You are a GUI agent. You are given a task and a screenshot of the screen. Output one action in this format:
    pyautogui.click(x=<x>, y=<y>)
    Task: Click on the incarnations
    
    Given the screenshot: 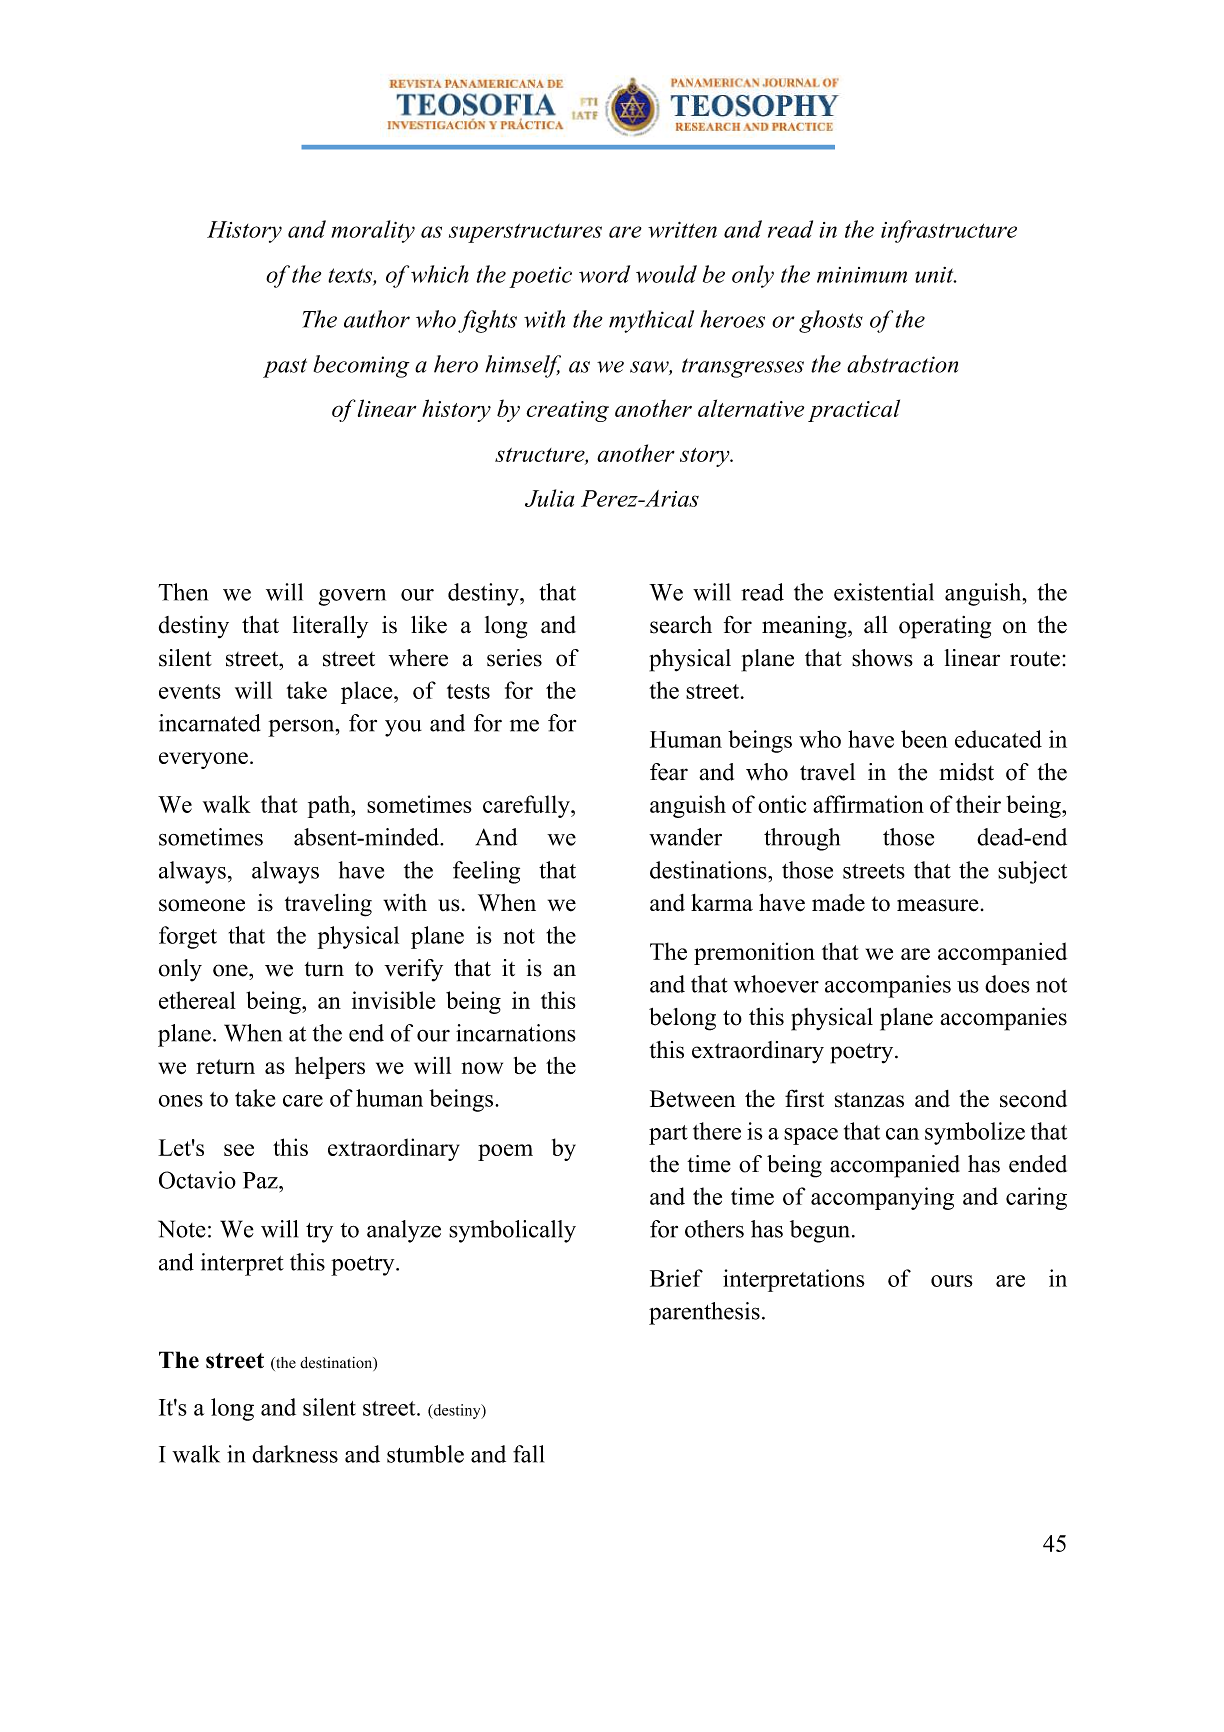 What is the action you would take?
    pyautogui.click(x=516, y=1033)
